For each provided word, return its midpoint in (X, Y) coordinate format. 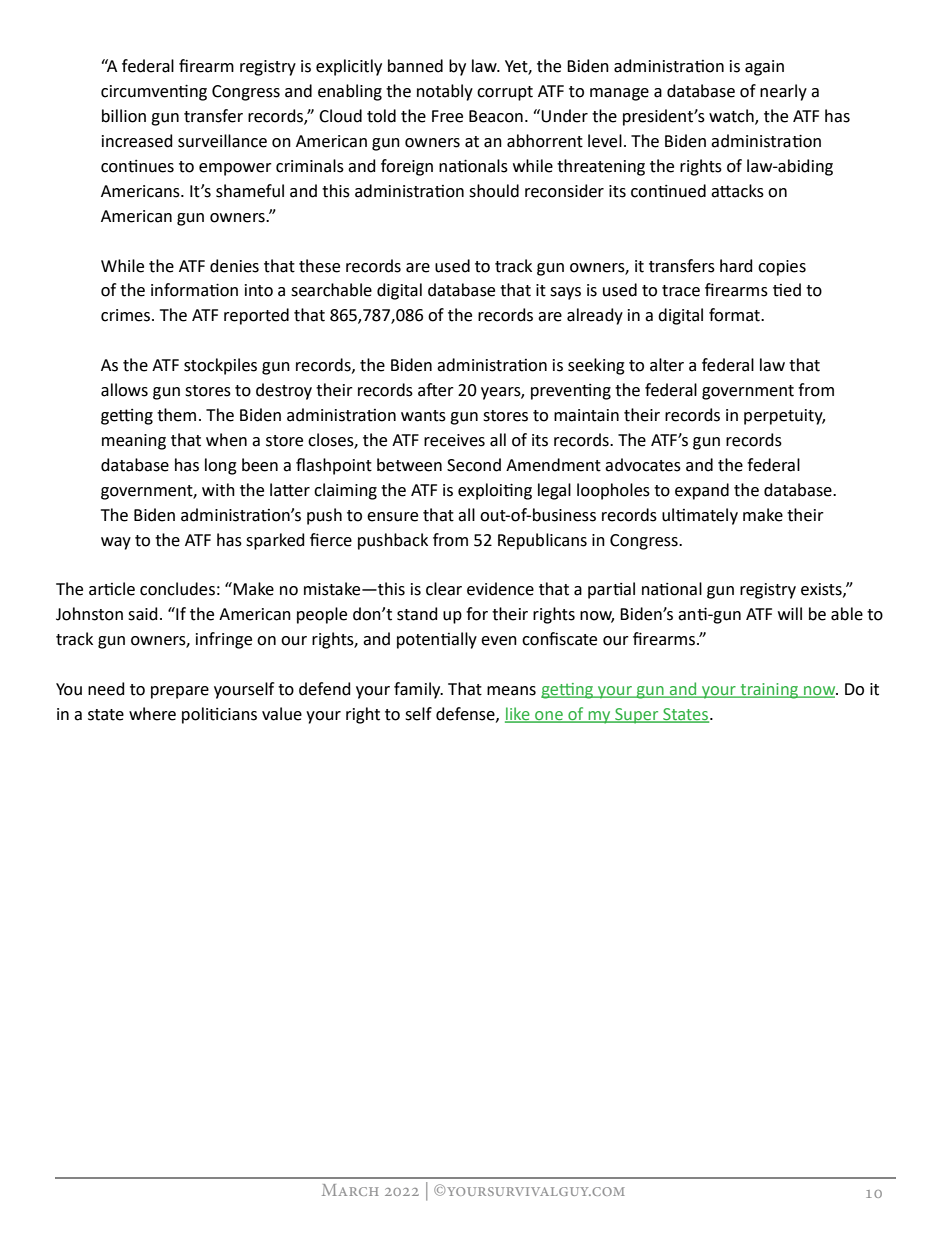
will (790, 613)
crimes (127, 315)
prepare (180, 692)
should (494, 191)
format (735, 315)
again (764, 68)
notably (445, 92)
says (565, 293)
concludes (177, 589)
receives (454, 440)
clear (444, 589)
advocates (643, 465)
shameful (250, 191)
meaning (134, 442)
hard (736, 266)
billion (124, 116)
